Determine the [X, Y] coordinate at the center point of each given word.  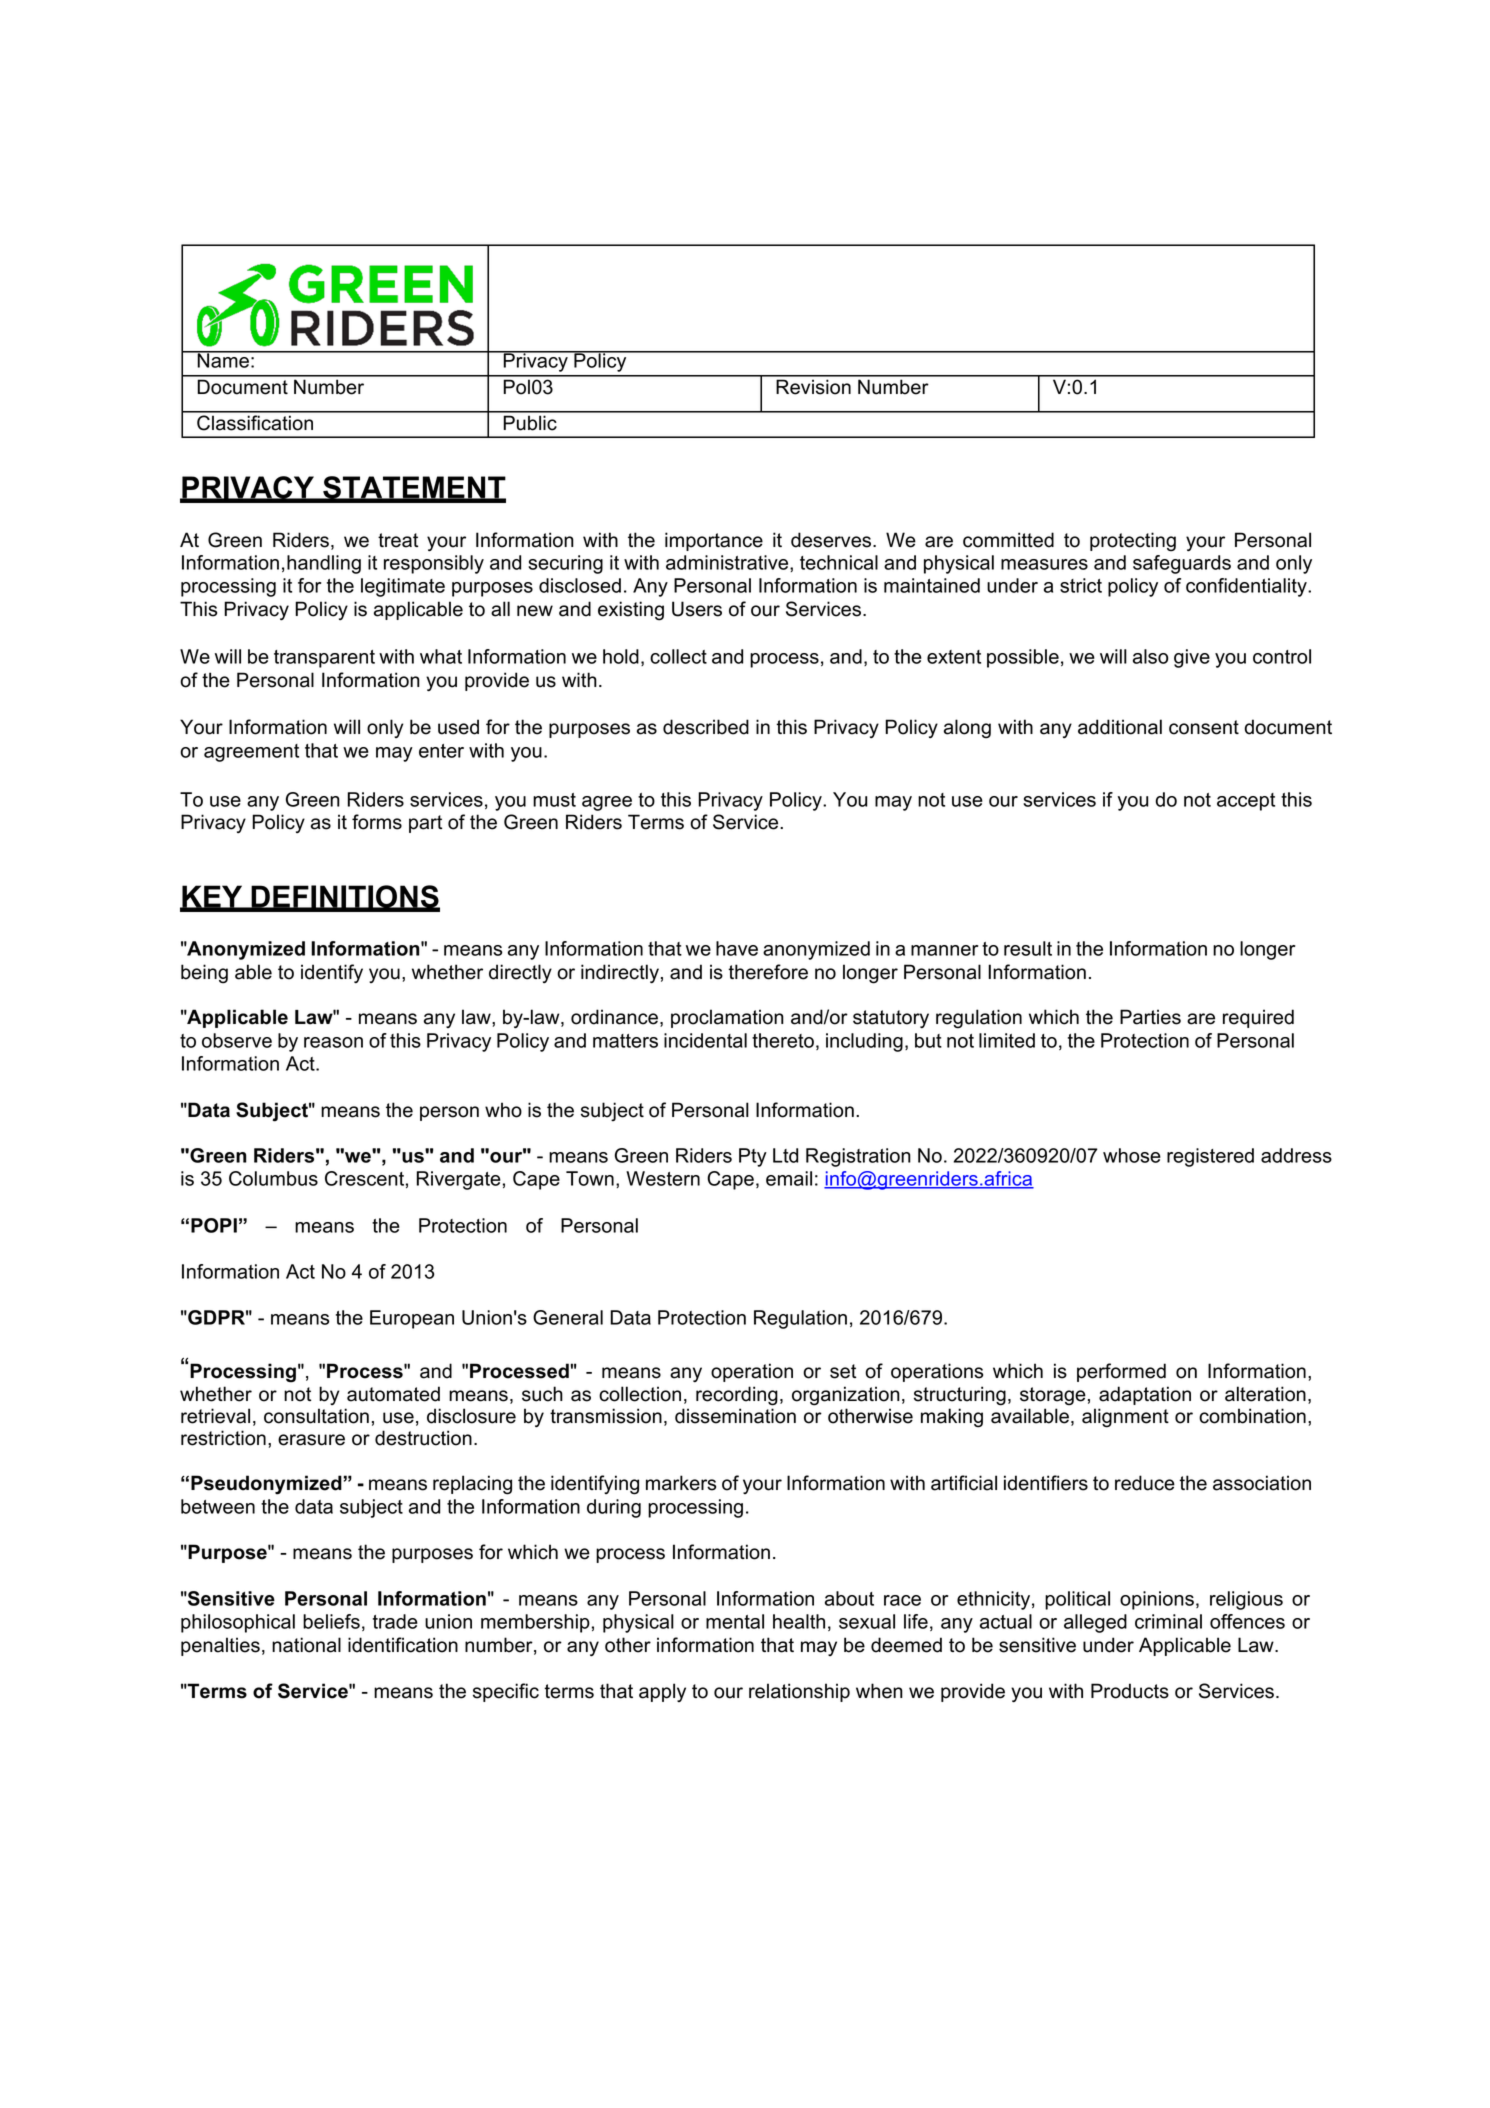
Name [223, 359]
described [706, 727]
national [306, 1645]
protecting [1133, 542]
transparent [324, 659]
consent [1204, 727]
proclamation [727, 1018]
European [412, 1319]
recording [737, 1396]
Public [530, 423]
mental [735, 1621]
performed [1121, 1372]
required [1258, 1018]
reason [333, 1042]
